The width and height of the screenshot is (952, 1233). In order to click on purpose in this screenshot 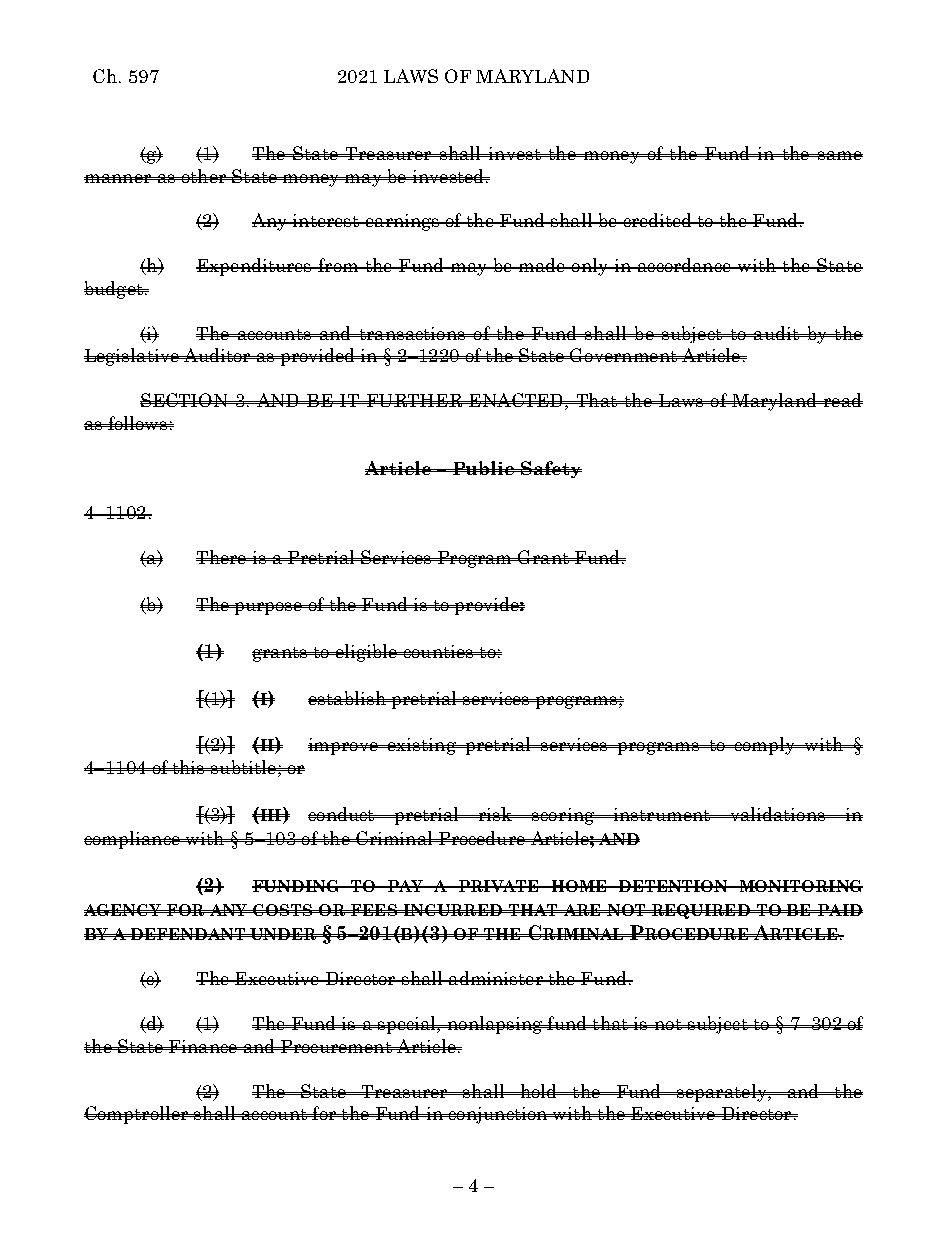, I will do `click(269, 608)`.
